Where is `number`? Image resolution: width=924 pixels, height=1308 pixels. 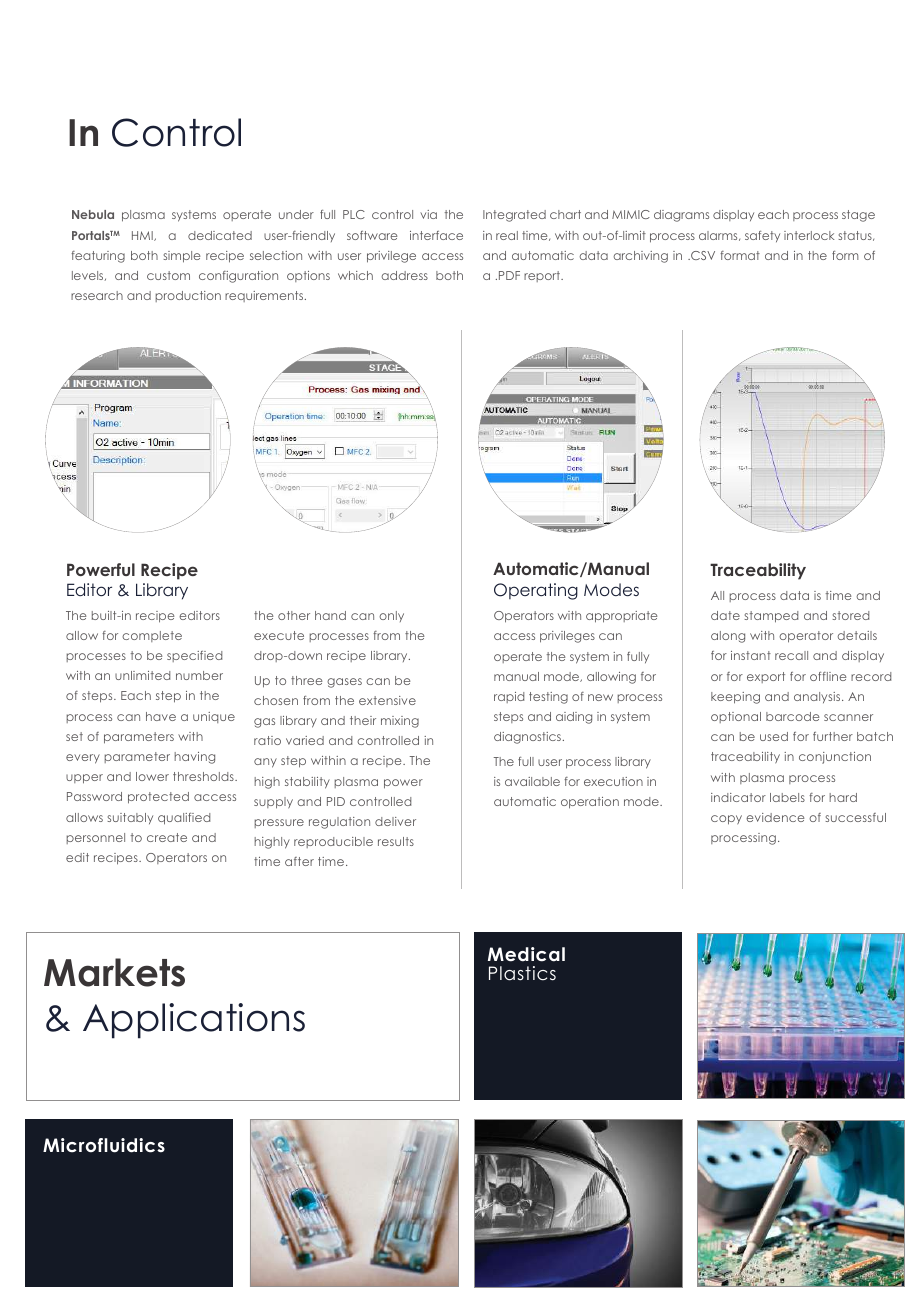
number is located at coordinates (199, 675).
